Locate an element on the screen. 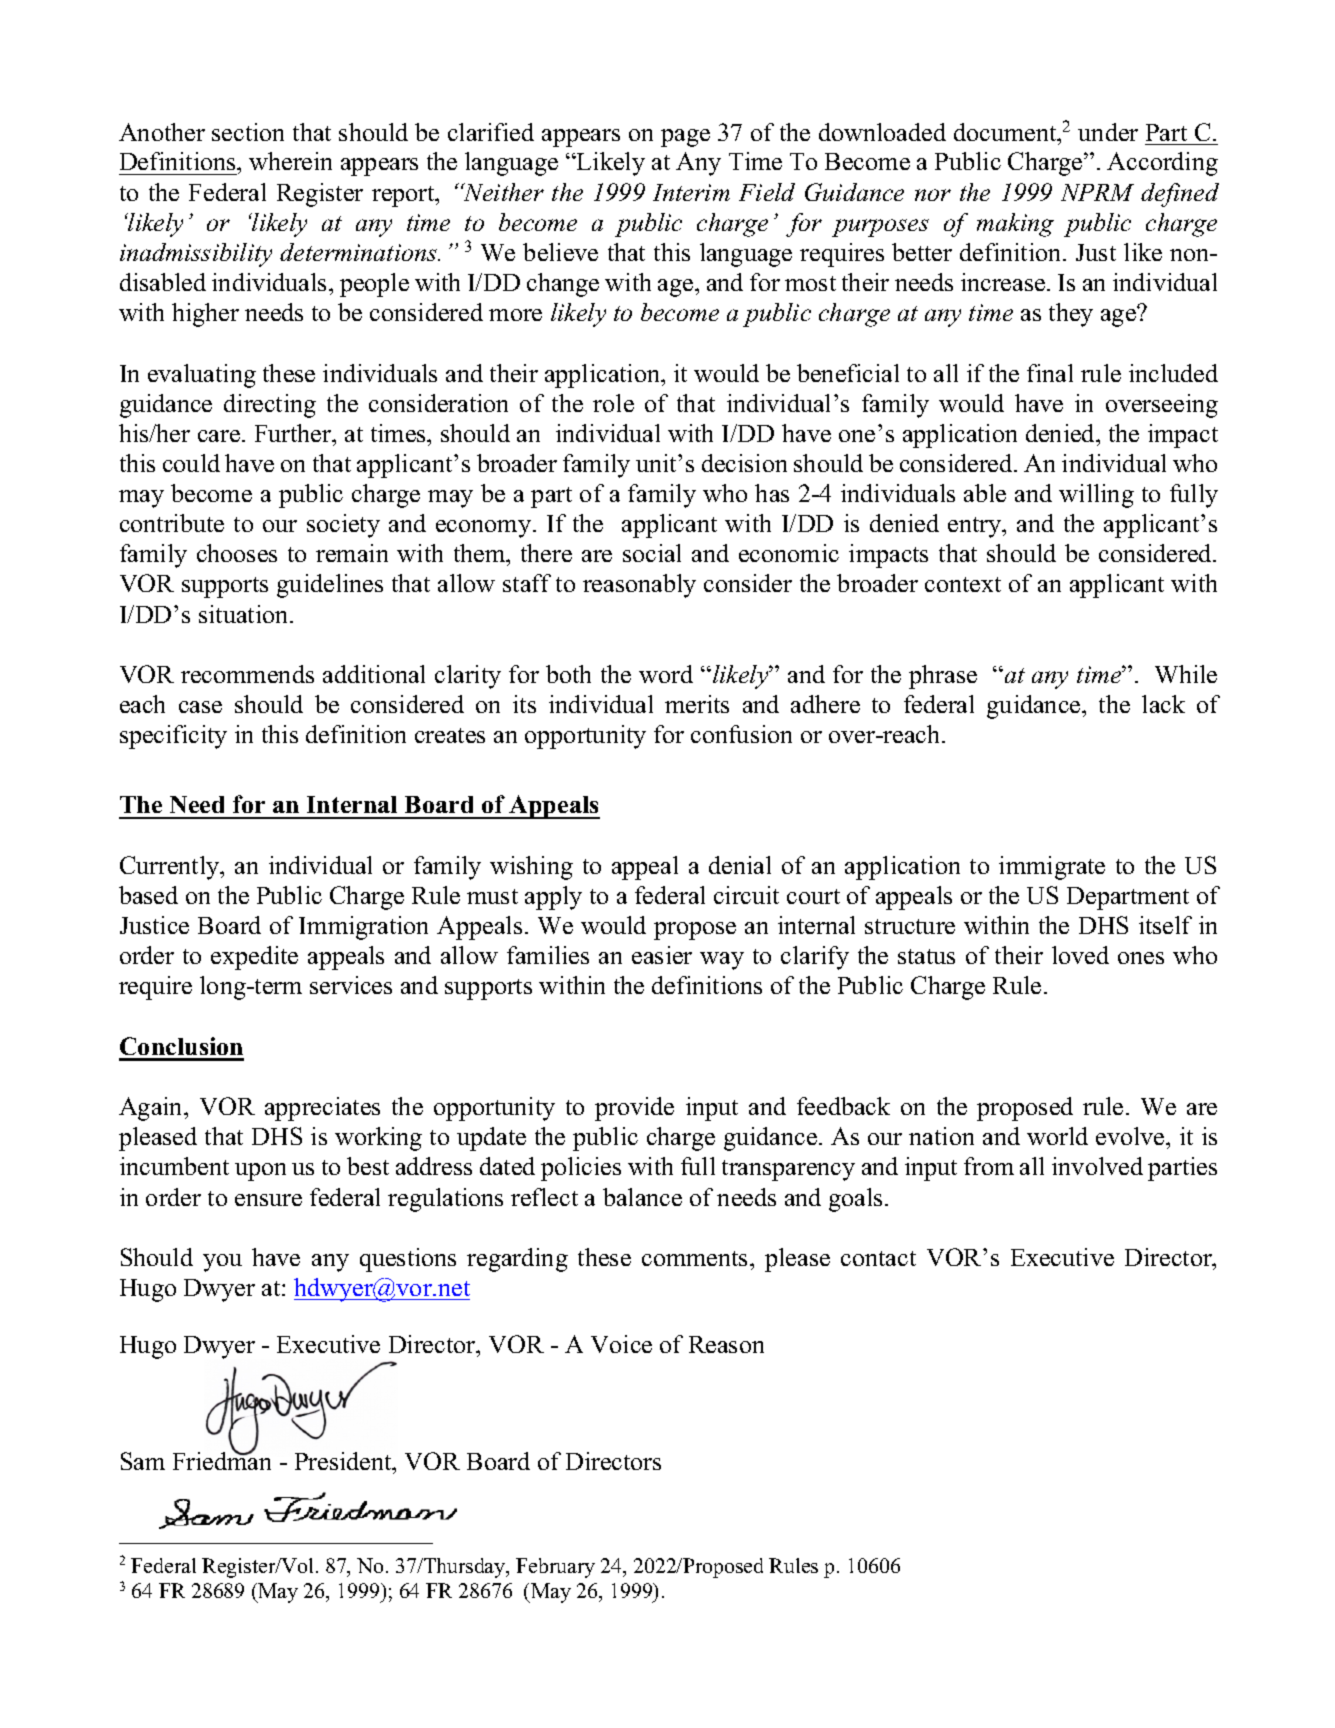 The height and width of the screenshot is (1728, 1335). Interim is located at coordinates (691, 192).
